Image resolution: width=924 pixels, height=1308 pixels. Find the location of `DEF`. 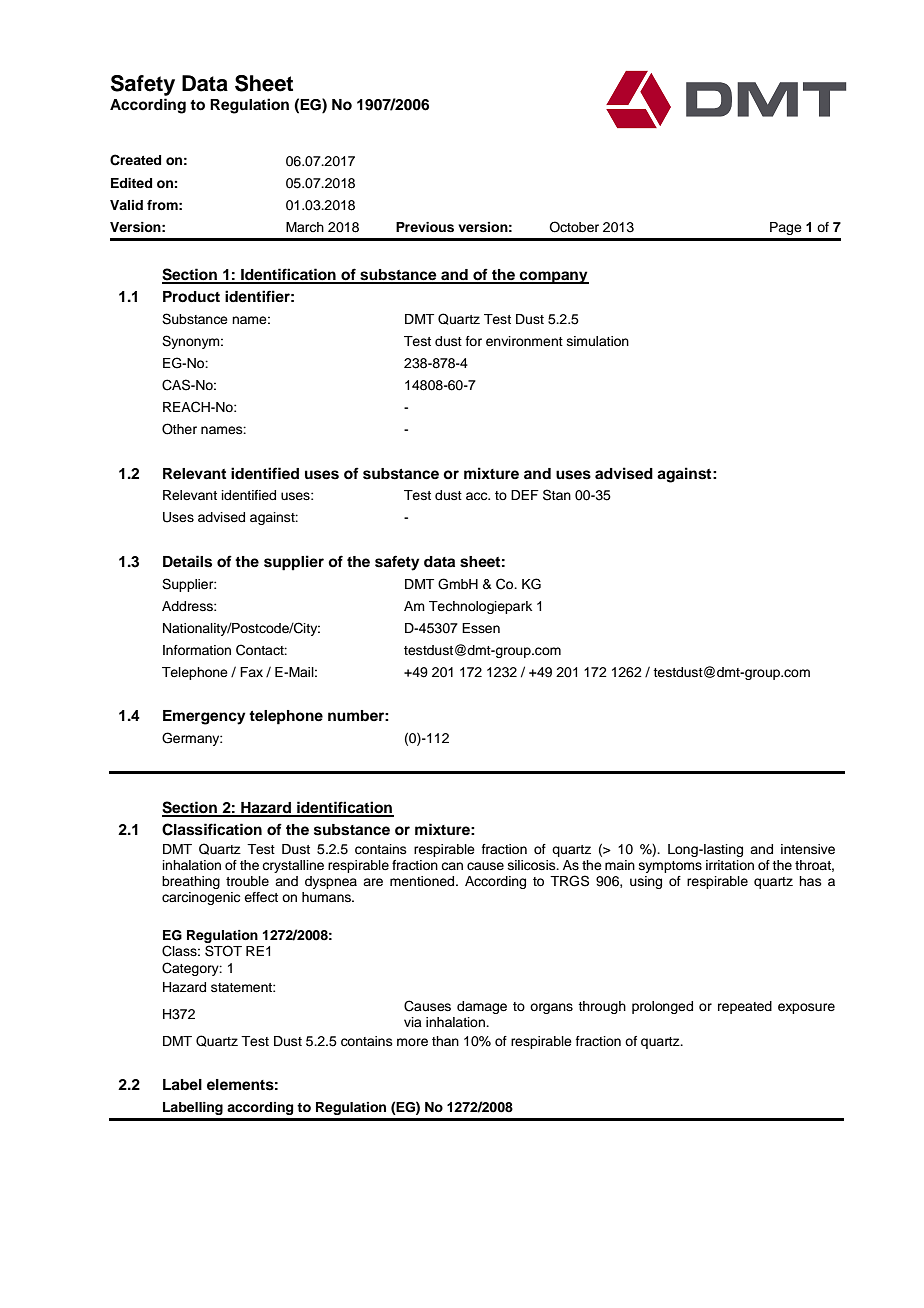

DEF is located at coordinates (525, 495).
